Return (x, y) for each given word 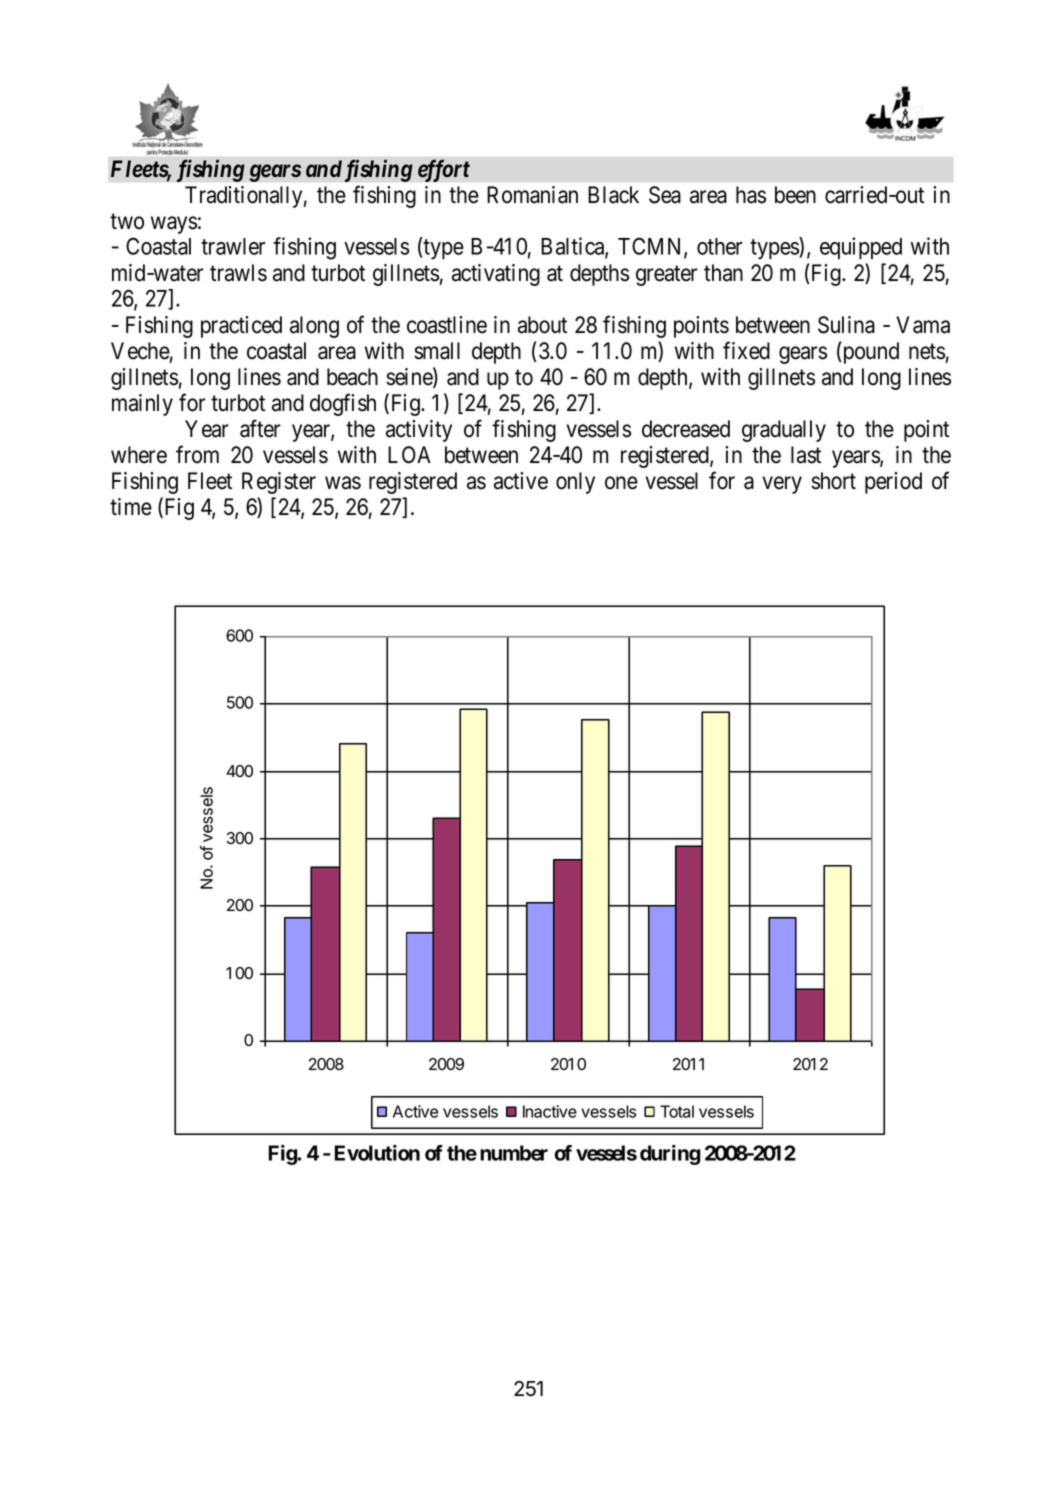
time (131, 507)
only (575, 483)
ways (174, 225)
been (795, 195)
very (782, 485)
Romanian (532, 195)
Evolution (377, 1153)
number (514, 1153)
